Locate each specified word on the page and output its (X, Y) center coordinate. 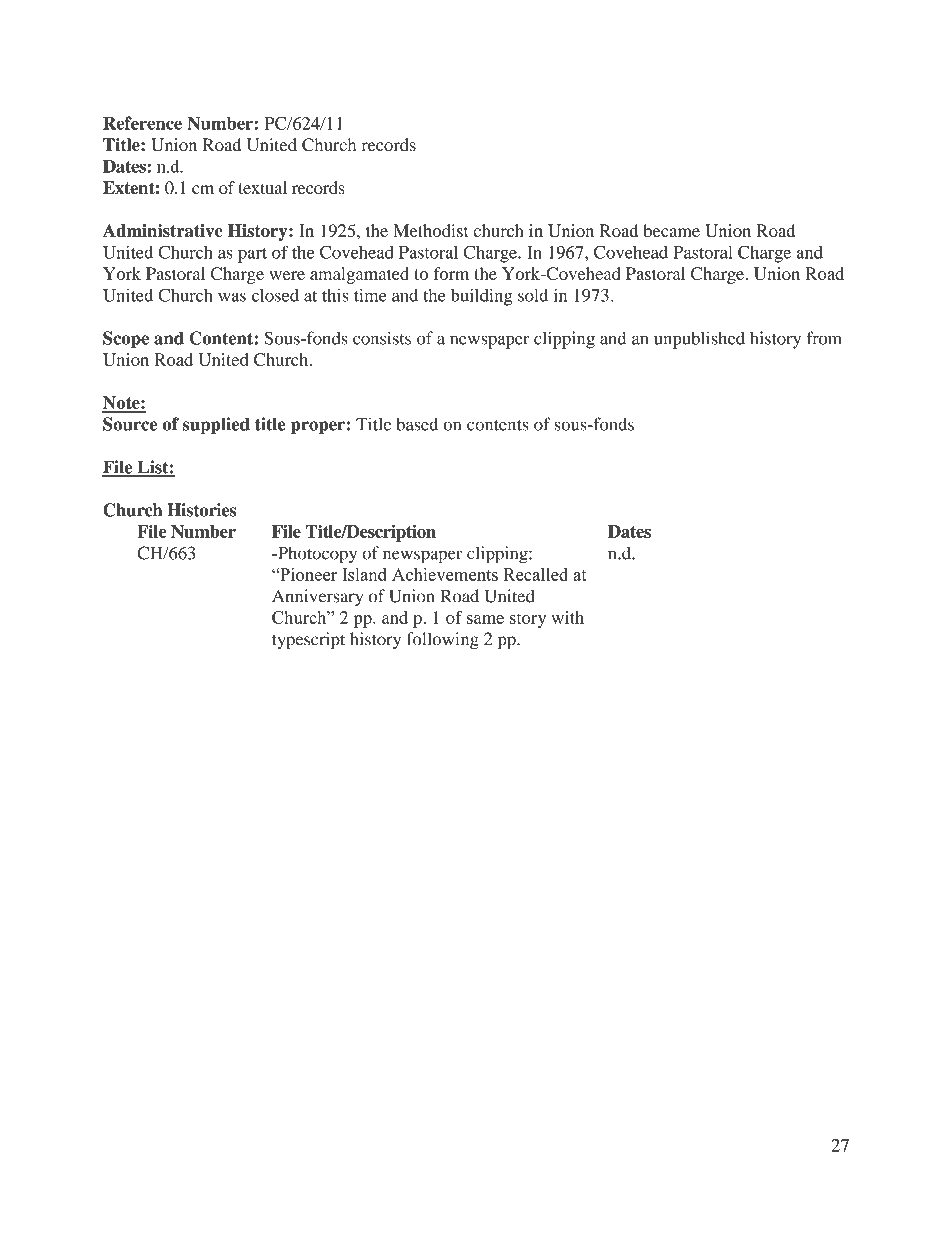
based (417, 424)
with (567, 617)
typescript (308, 641)
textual (262, 187)
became (672, 230)
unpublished (699, 340)
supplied (216, 425)
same (485, 619)
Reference (142, 123)
